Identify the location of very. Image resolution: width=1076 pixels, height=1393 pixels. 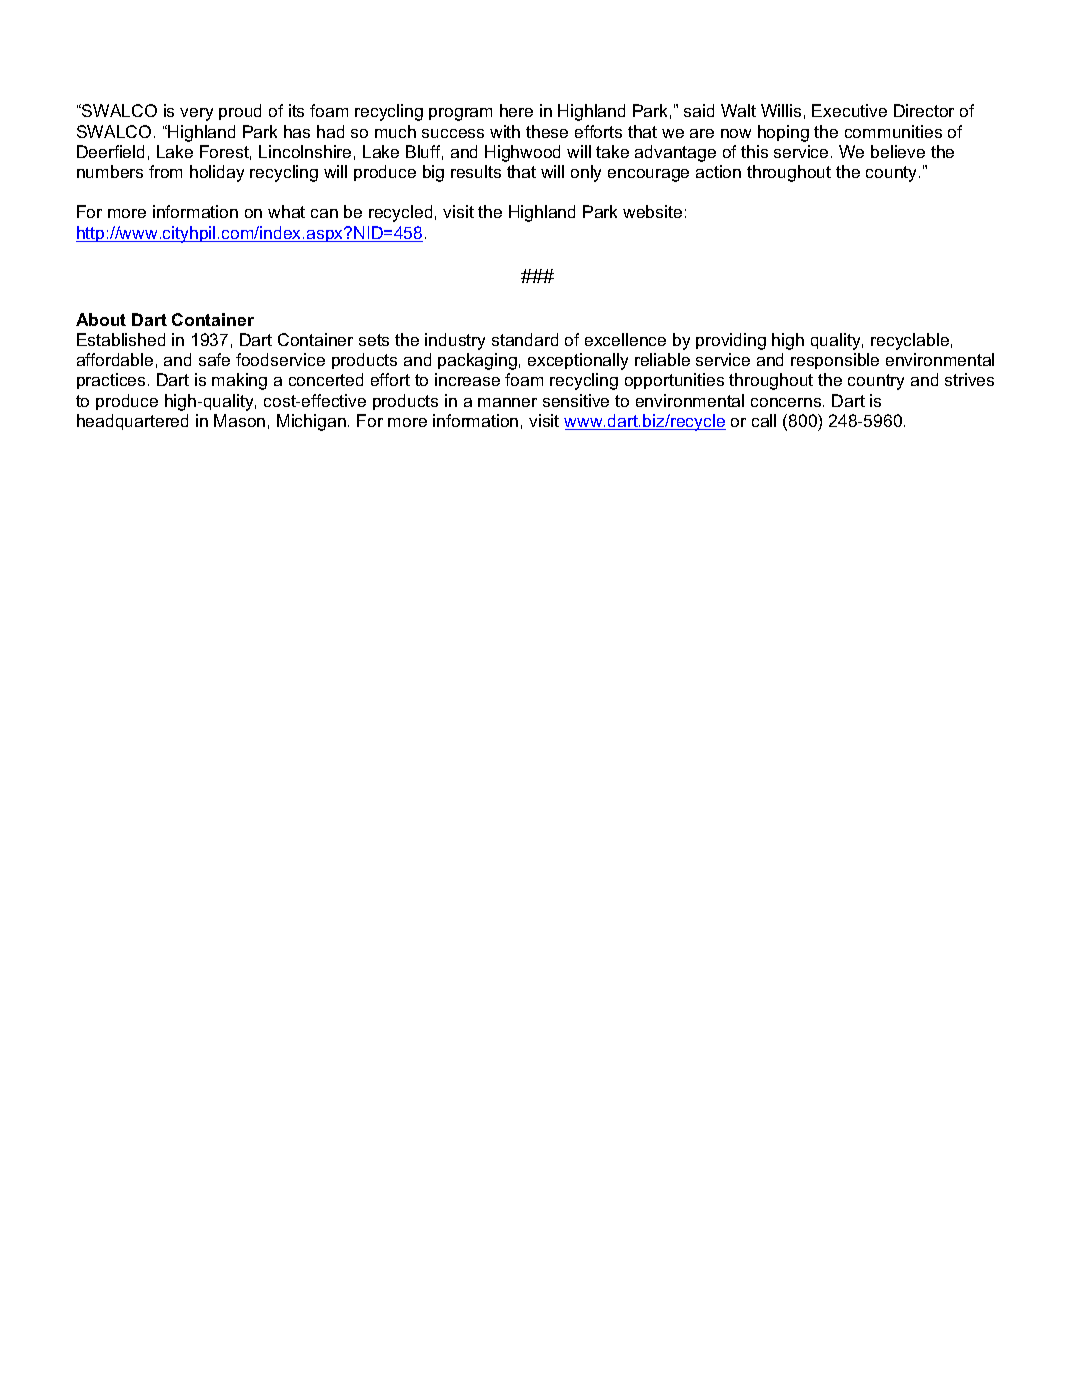
(196, 114).
